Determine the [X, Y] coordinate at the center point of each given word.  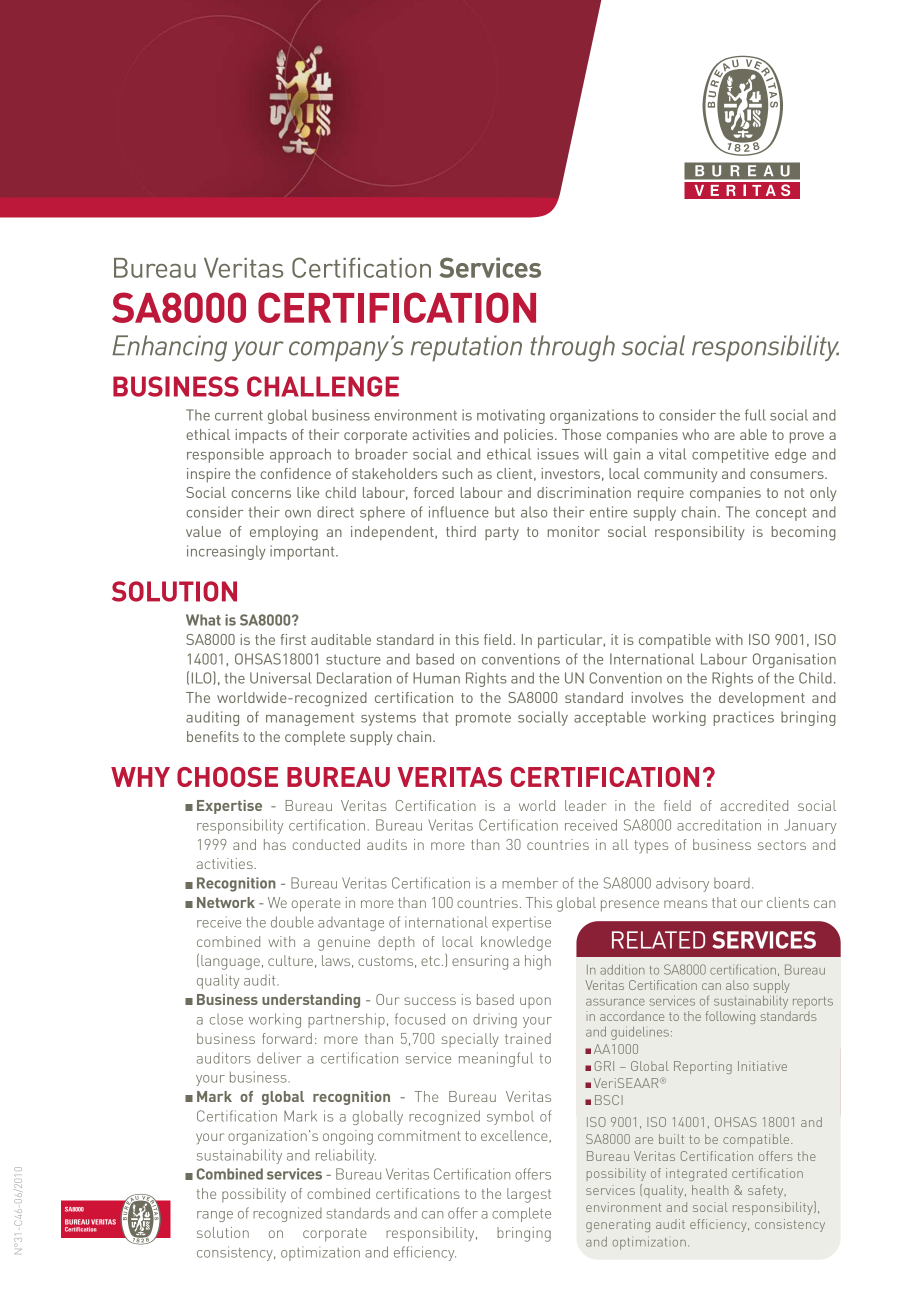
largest [529, 1195]
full [755, 415]
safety [767, 1191]
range [215, 1216]
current [239, 415]
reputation [466, 348]
